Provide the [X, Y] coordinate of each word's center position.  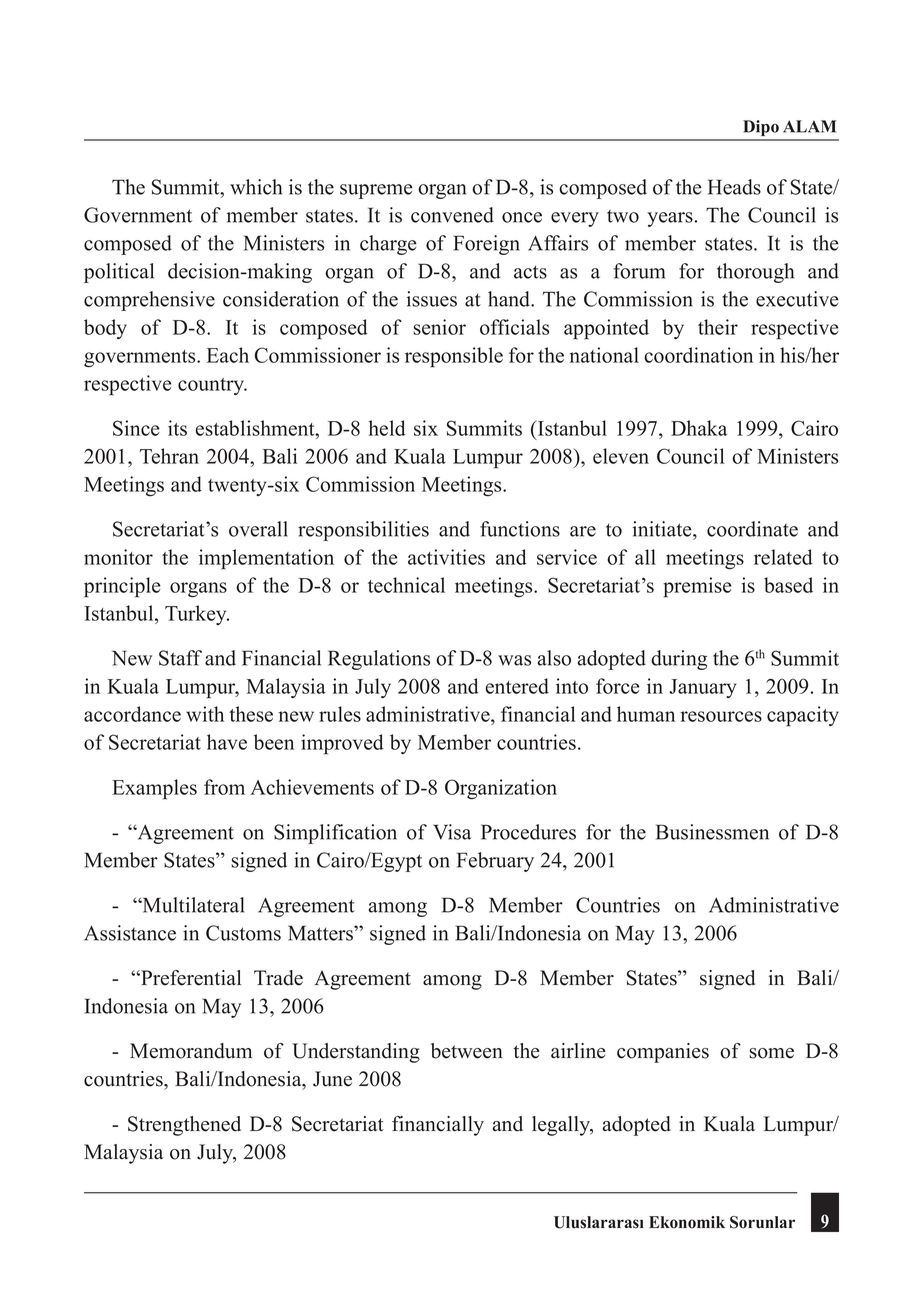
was [514, 660]
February [495, 862]
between [467, 1051]
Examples [154, 789]
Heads [734, 187]
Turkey [197, 615]
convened [452, 215]
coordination [698, 355]
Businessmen [712, 832]
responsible [454, 357]
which [256, 187]
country [212, 386]
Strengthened [184, 1126]
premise [697, 587]
